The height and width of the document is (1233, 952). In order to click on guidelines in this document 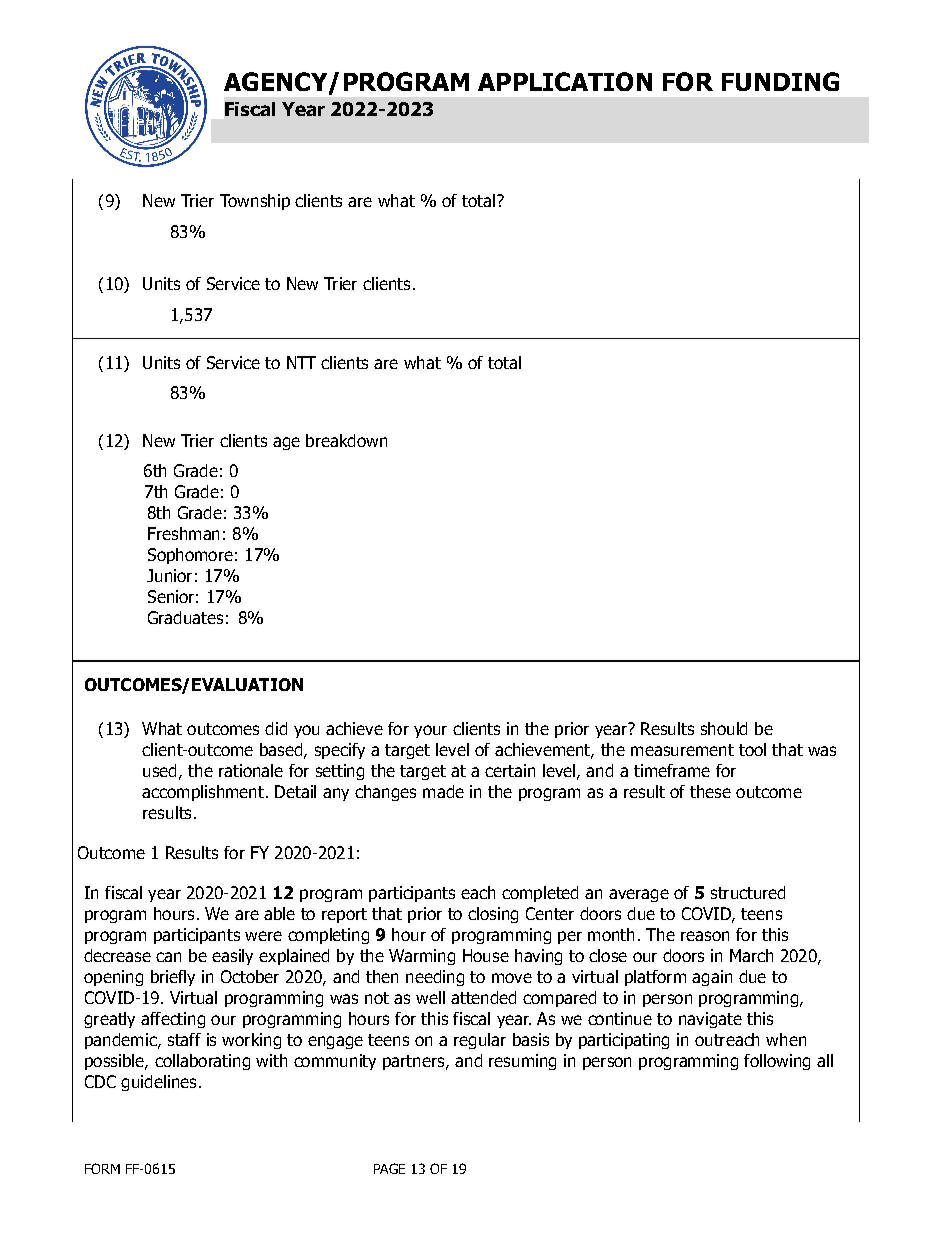, I will do `click(158, 1083)`.
